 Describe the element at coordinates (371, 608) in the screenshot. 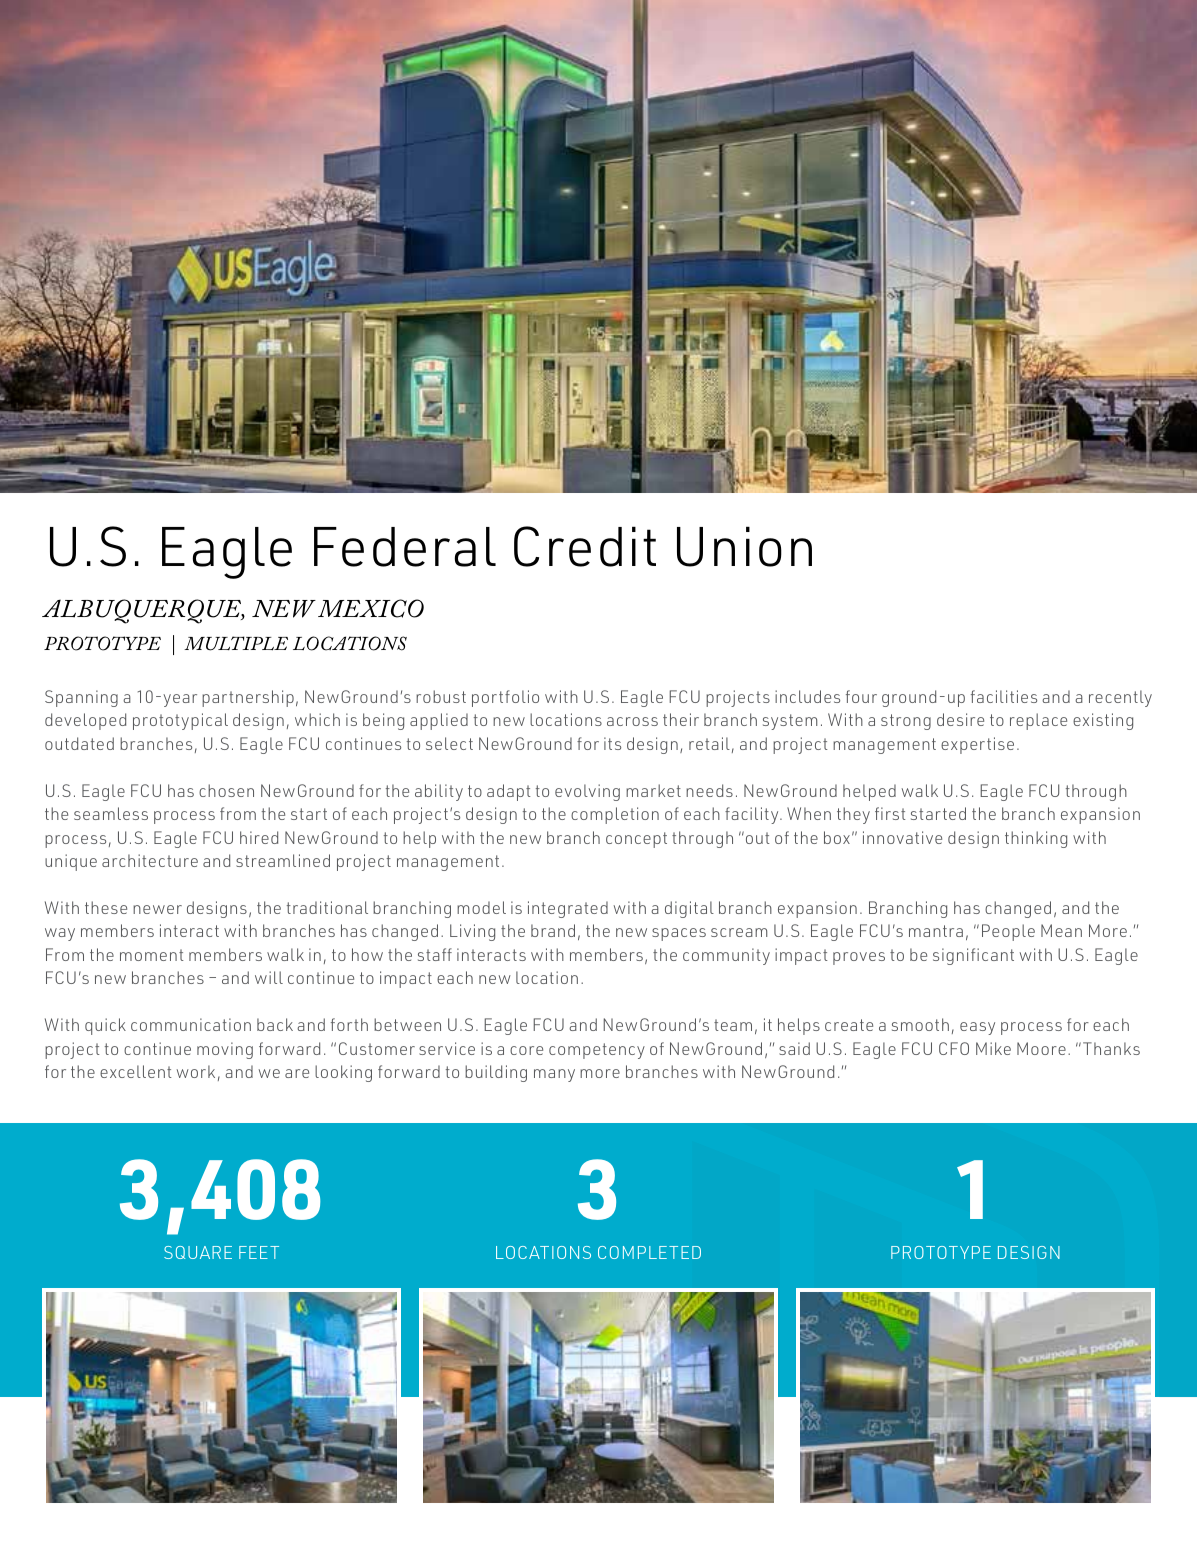

I see `MEXICO` at that location.
